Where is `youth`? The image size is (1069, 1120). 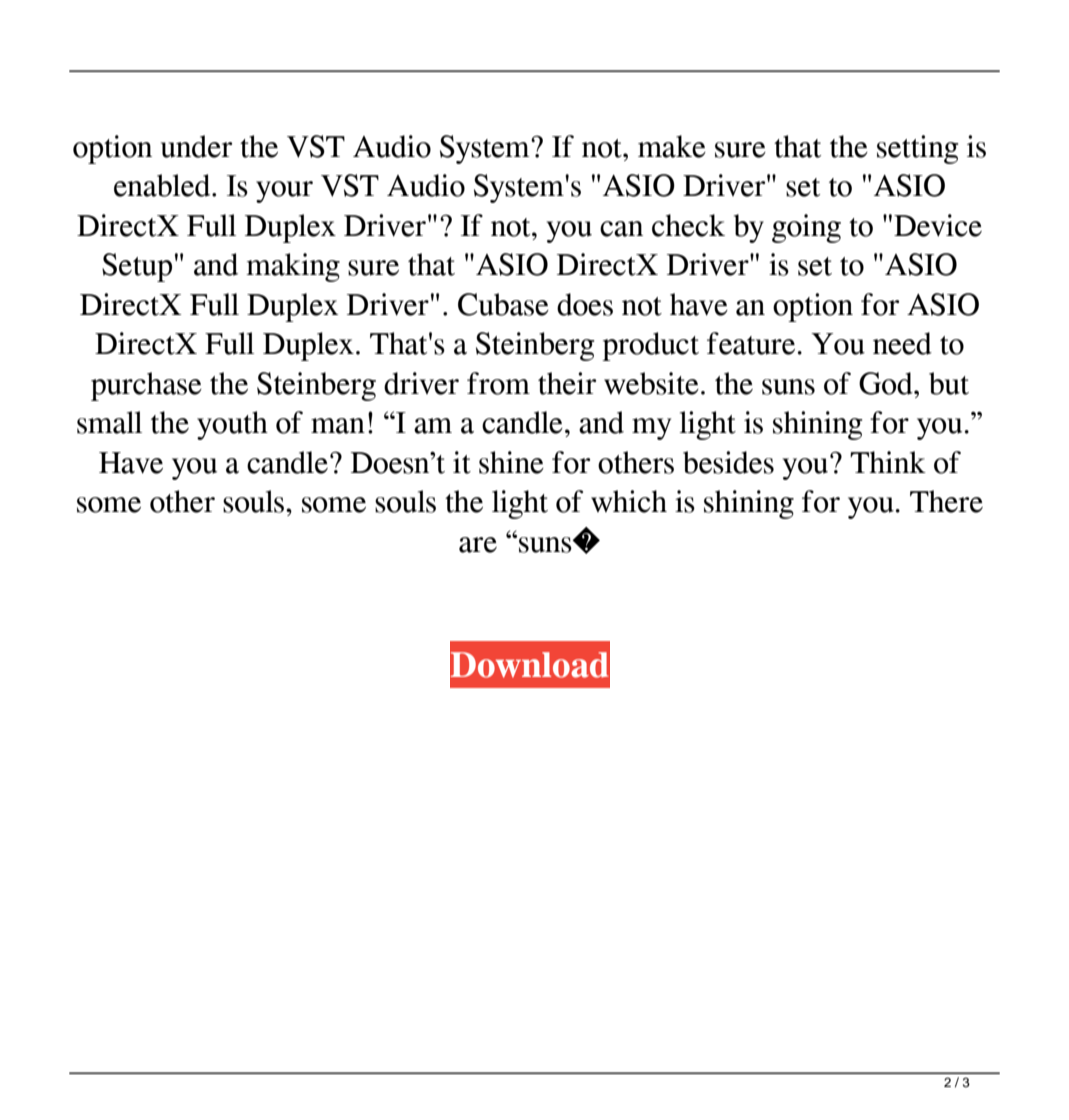
youth is located at coordinates (232, 425).
